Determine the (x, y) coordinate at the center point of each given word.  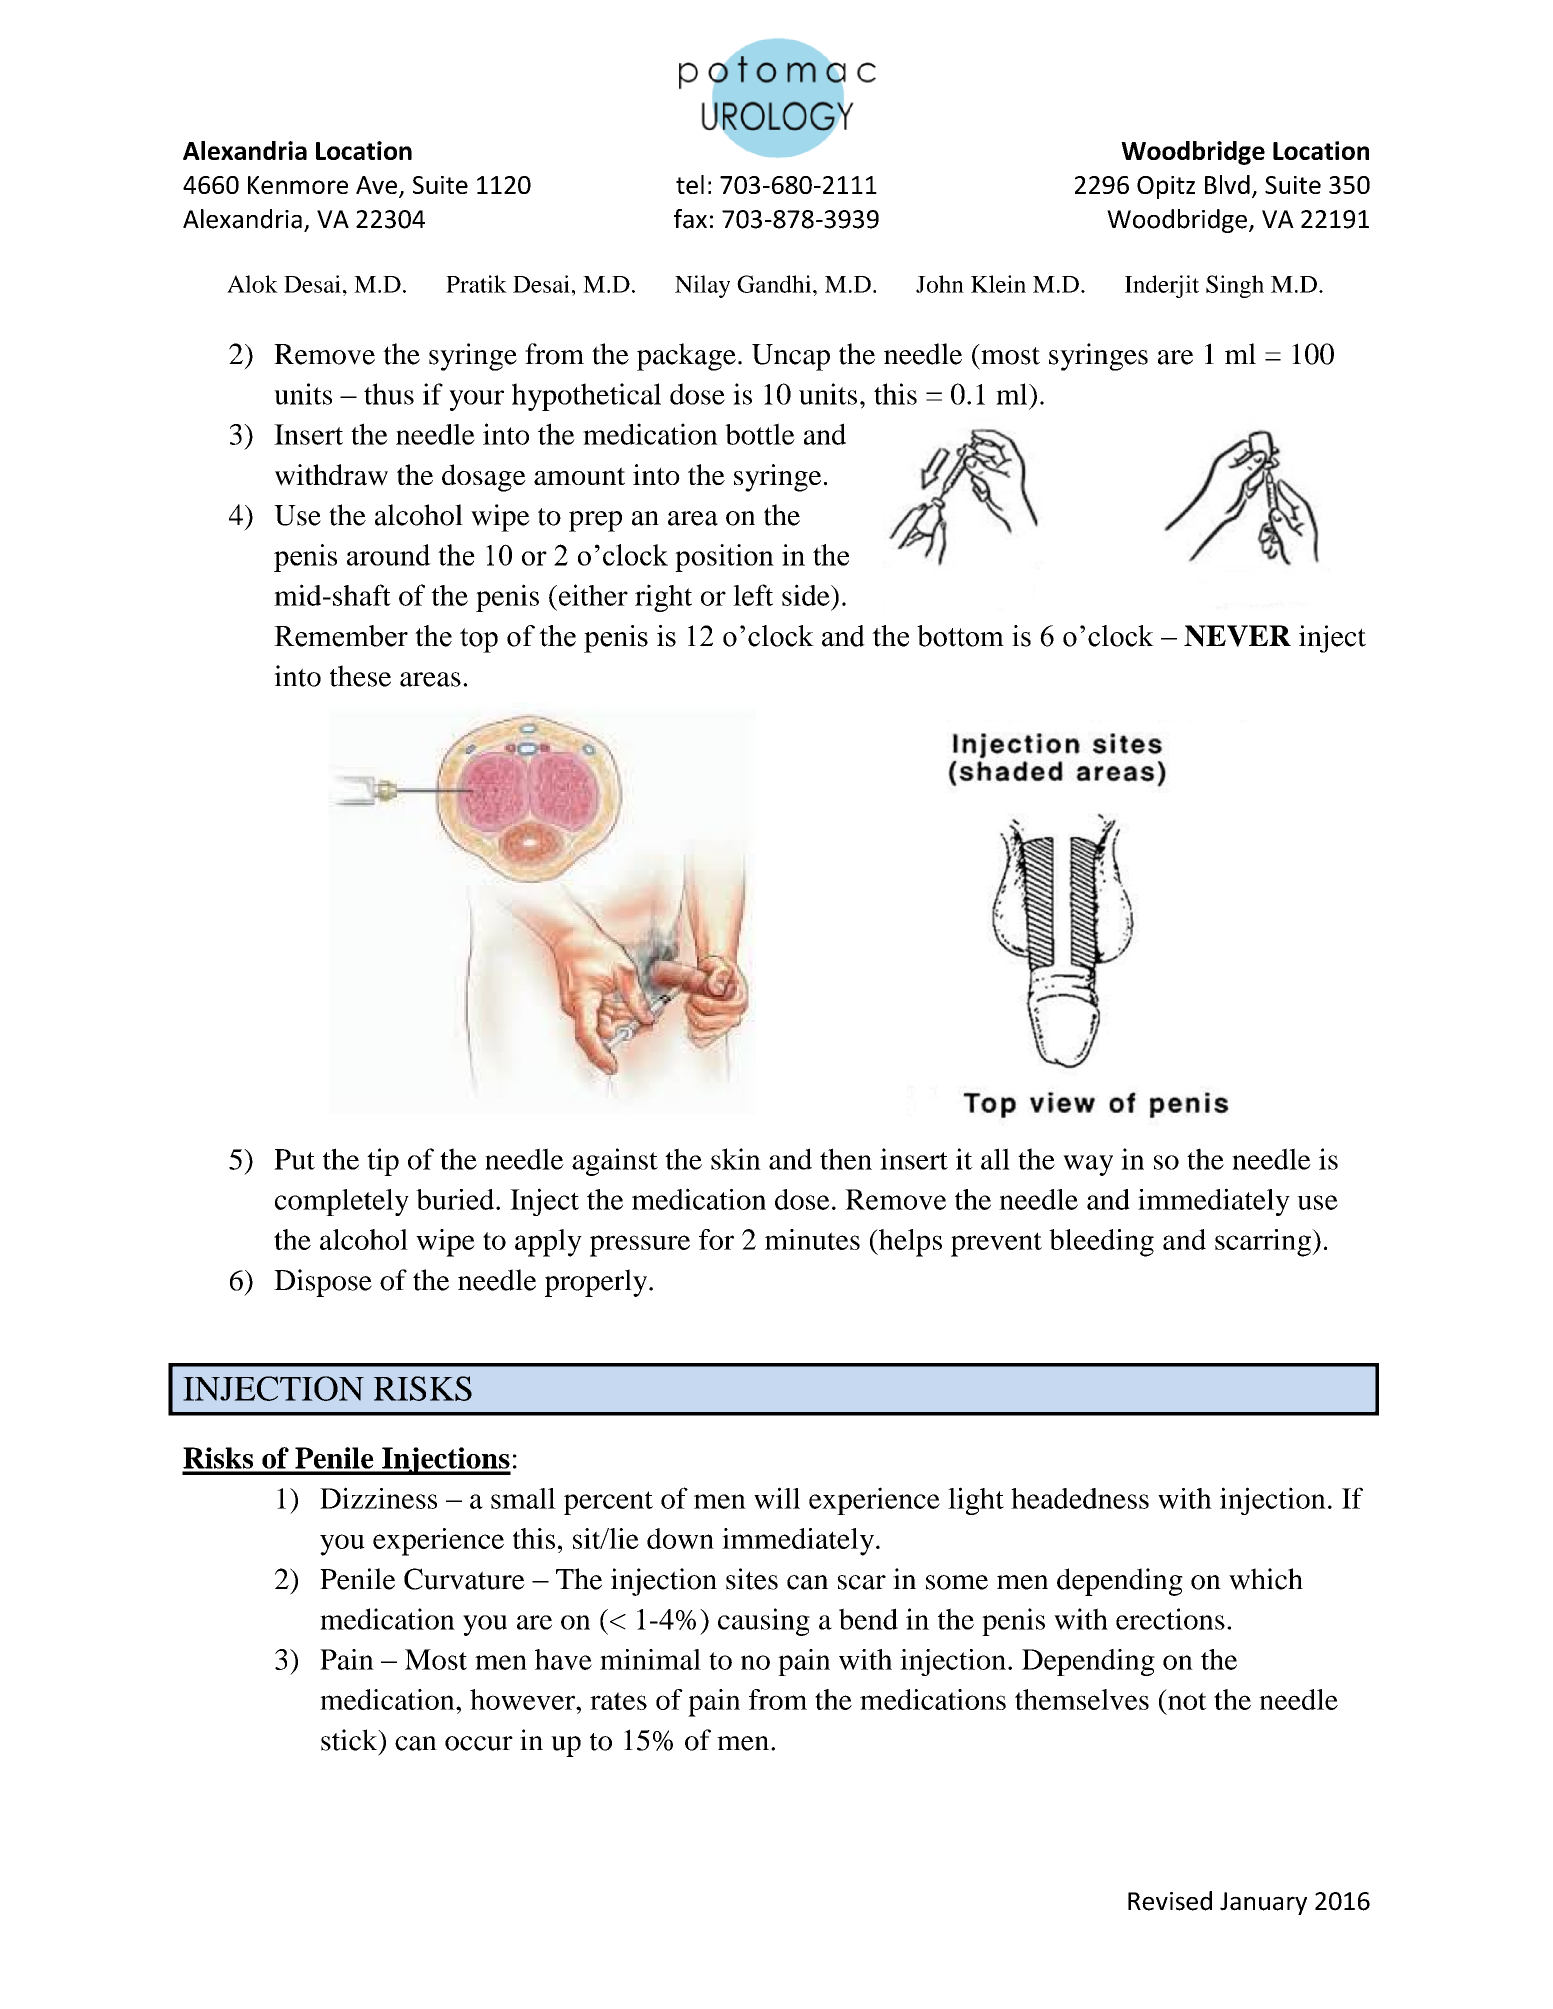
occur (479, 1743)
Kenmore (298, 185)
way (1088, 1165)
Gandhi (775, 284)
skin (736, 1159)
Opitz (1166, 187)
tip (383, 1162)
